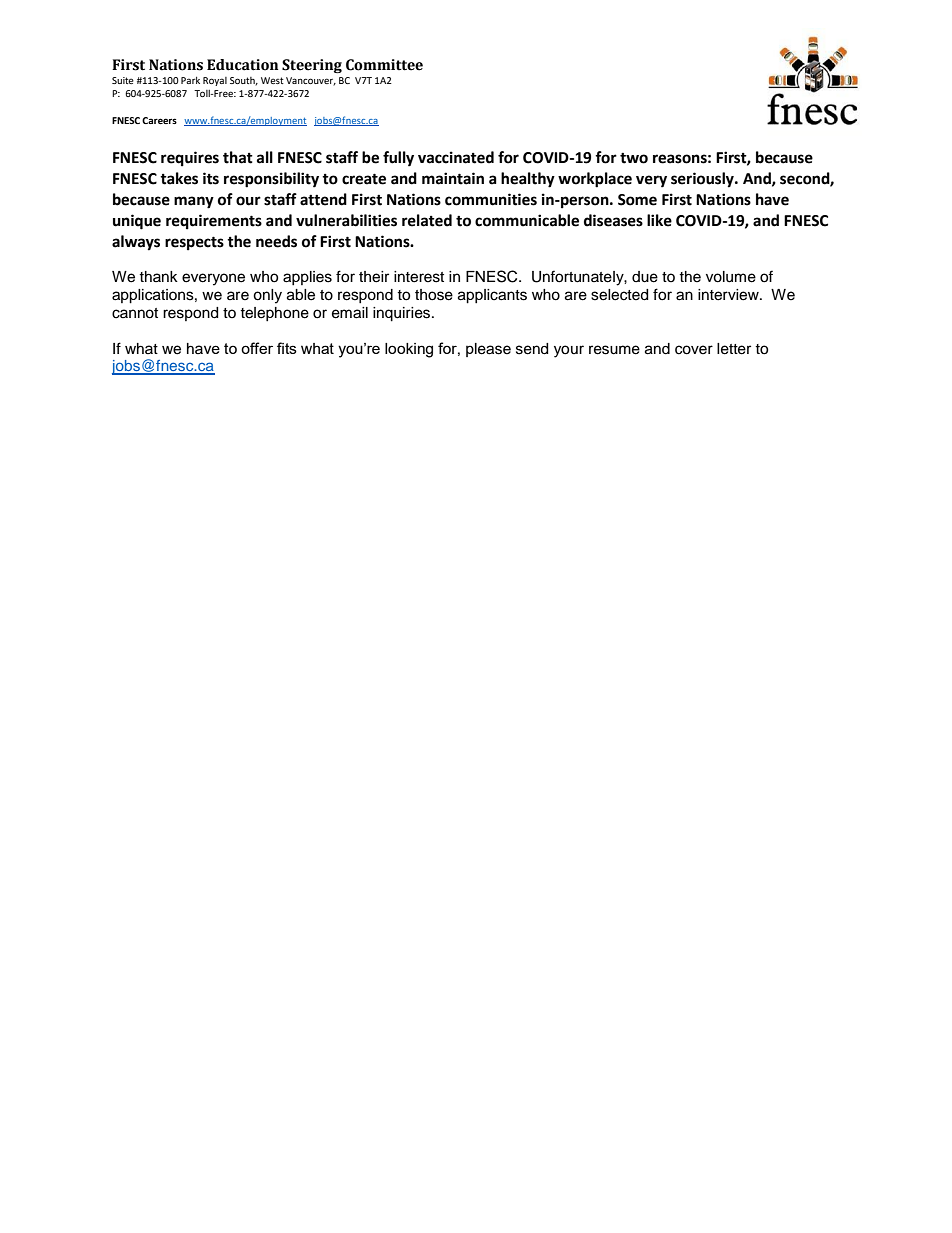 The height and width of the screenshot is (1233, 952). Describe the element at coordinates (312, 66) in the screenshot. I see `Steering` at that location.
